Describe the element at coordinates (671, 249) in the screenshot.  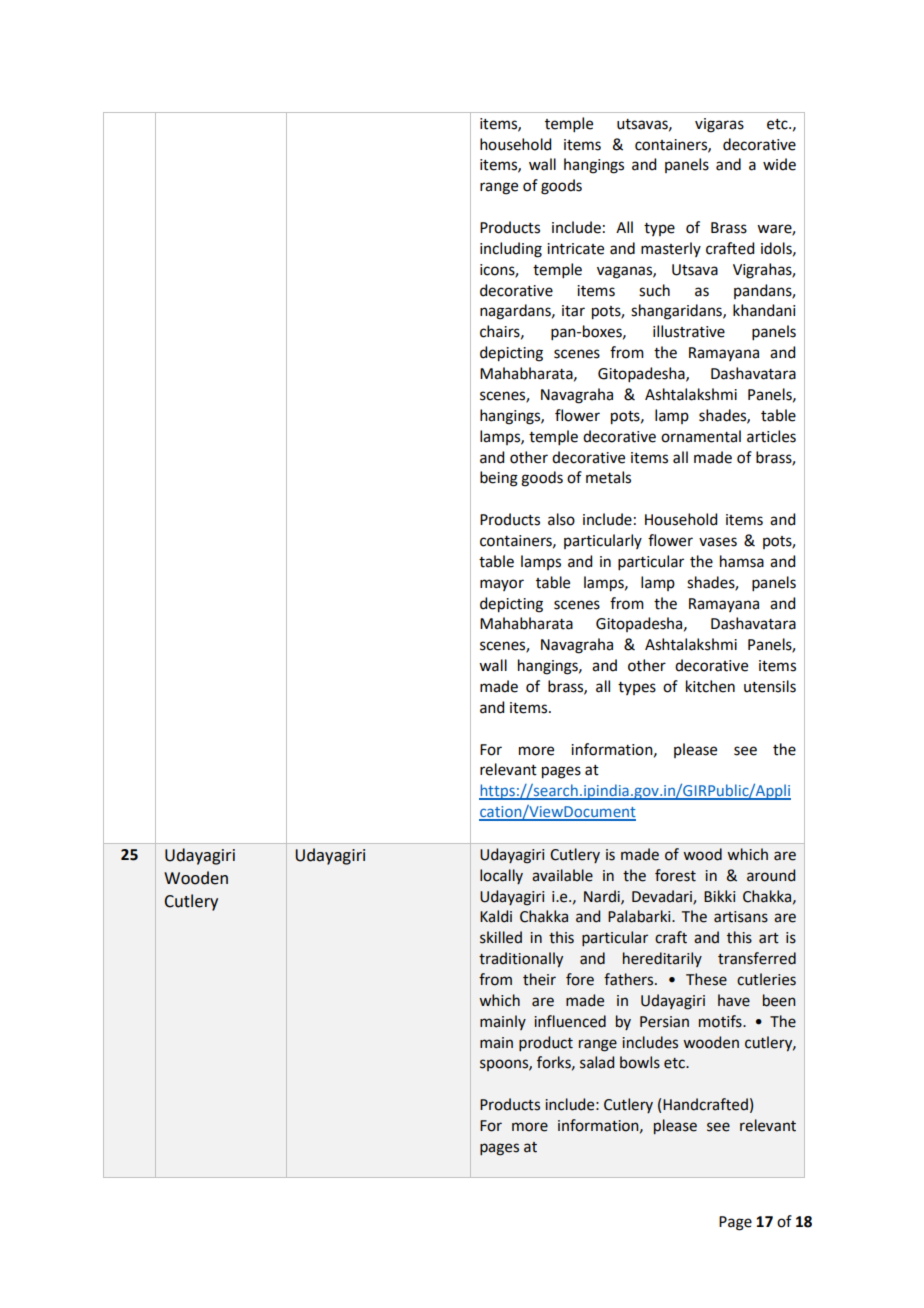
I see `masterly` at that location.
